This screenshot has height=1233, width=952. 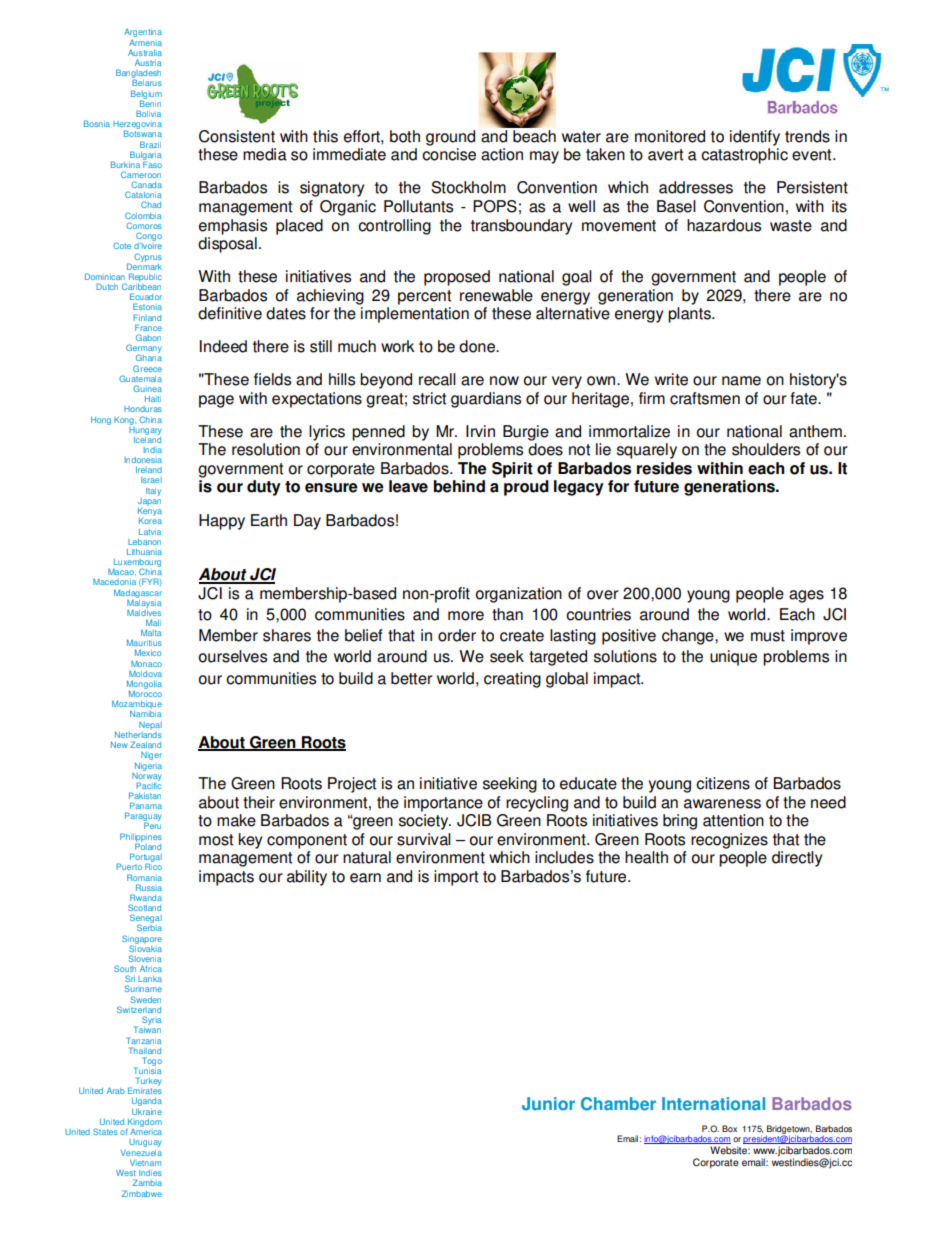 I want to click on plants, so click(x=690, y=315).
